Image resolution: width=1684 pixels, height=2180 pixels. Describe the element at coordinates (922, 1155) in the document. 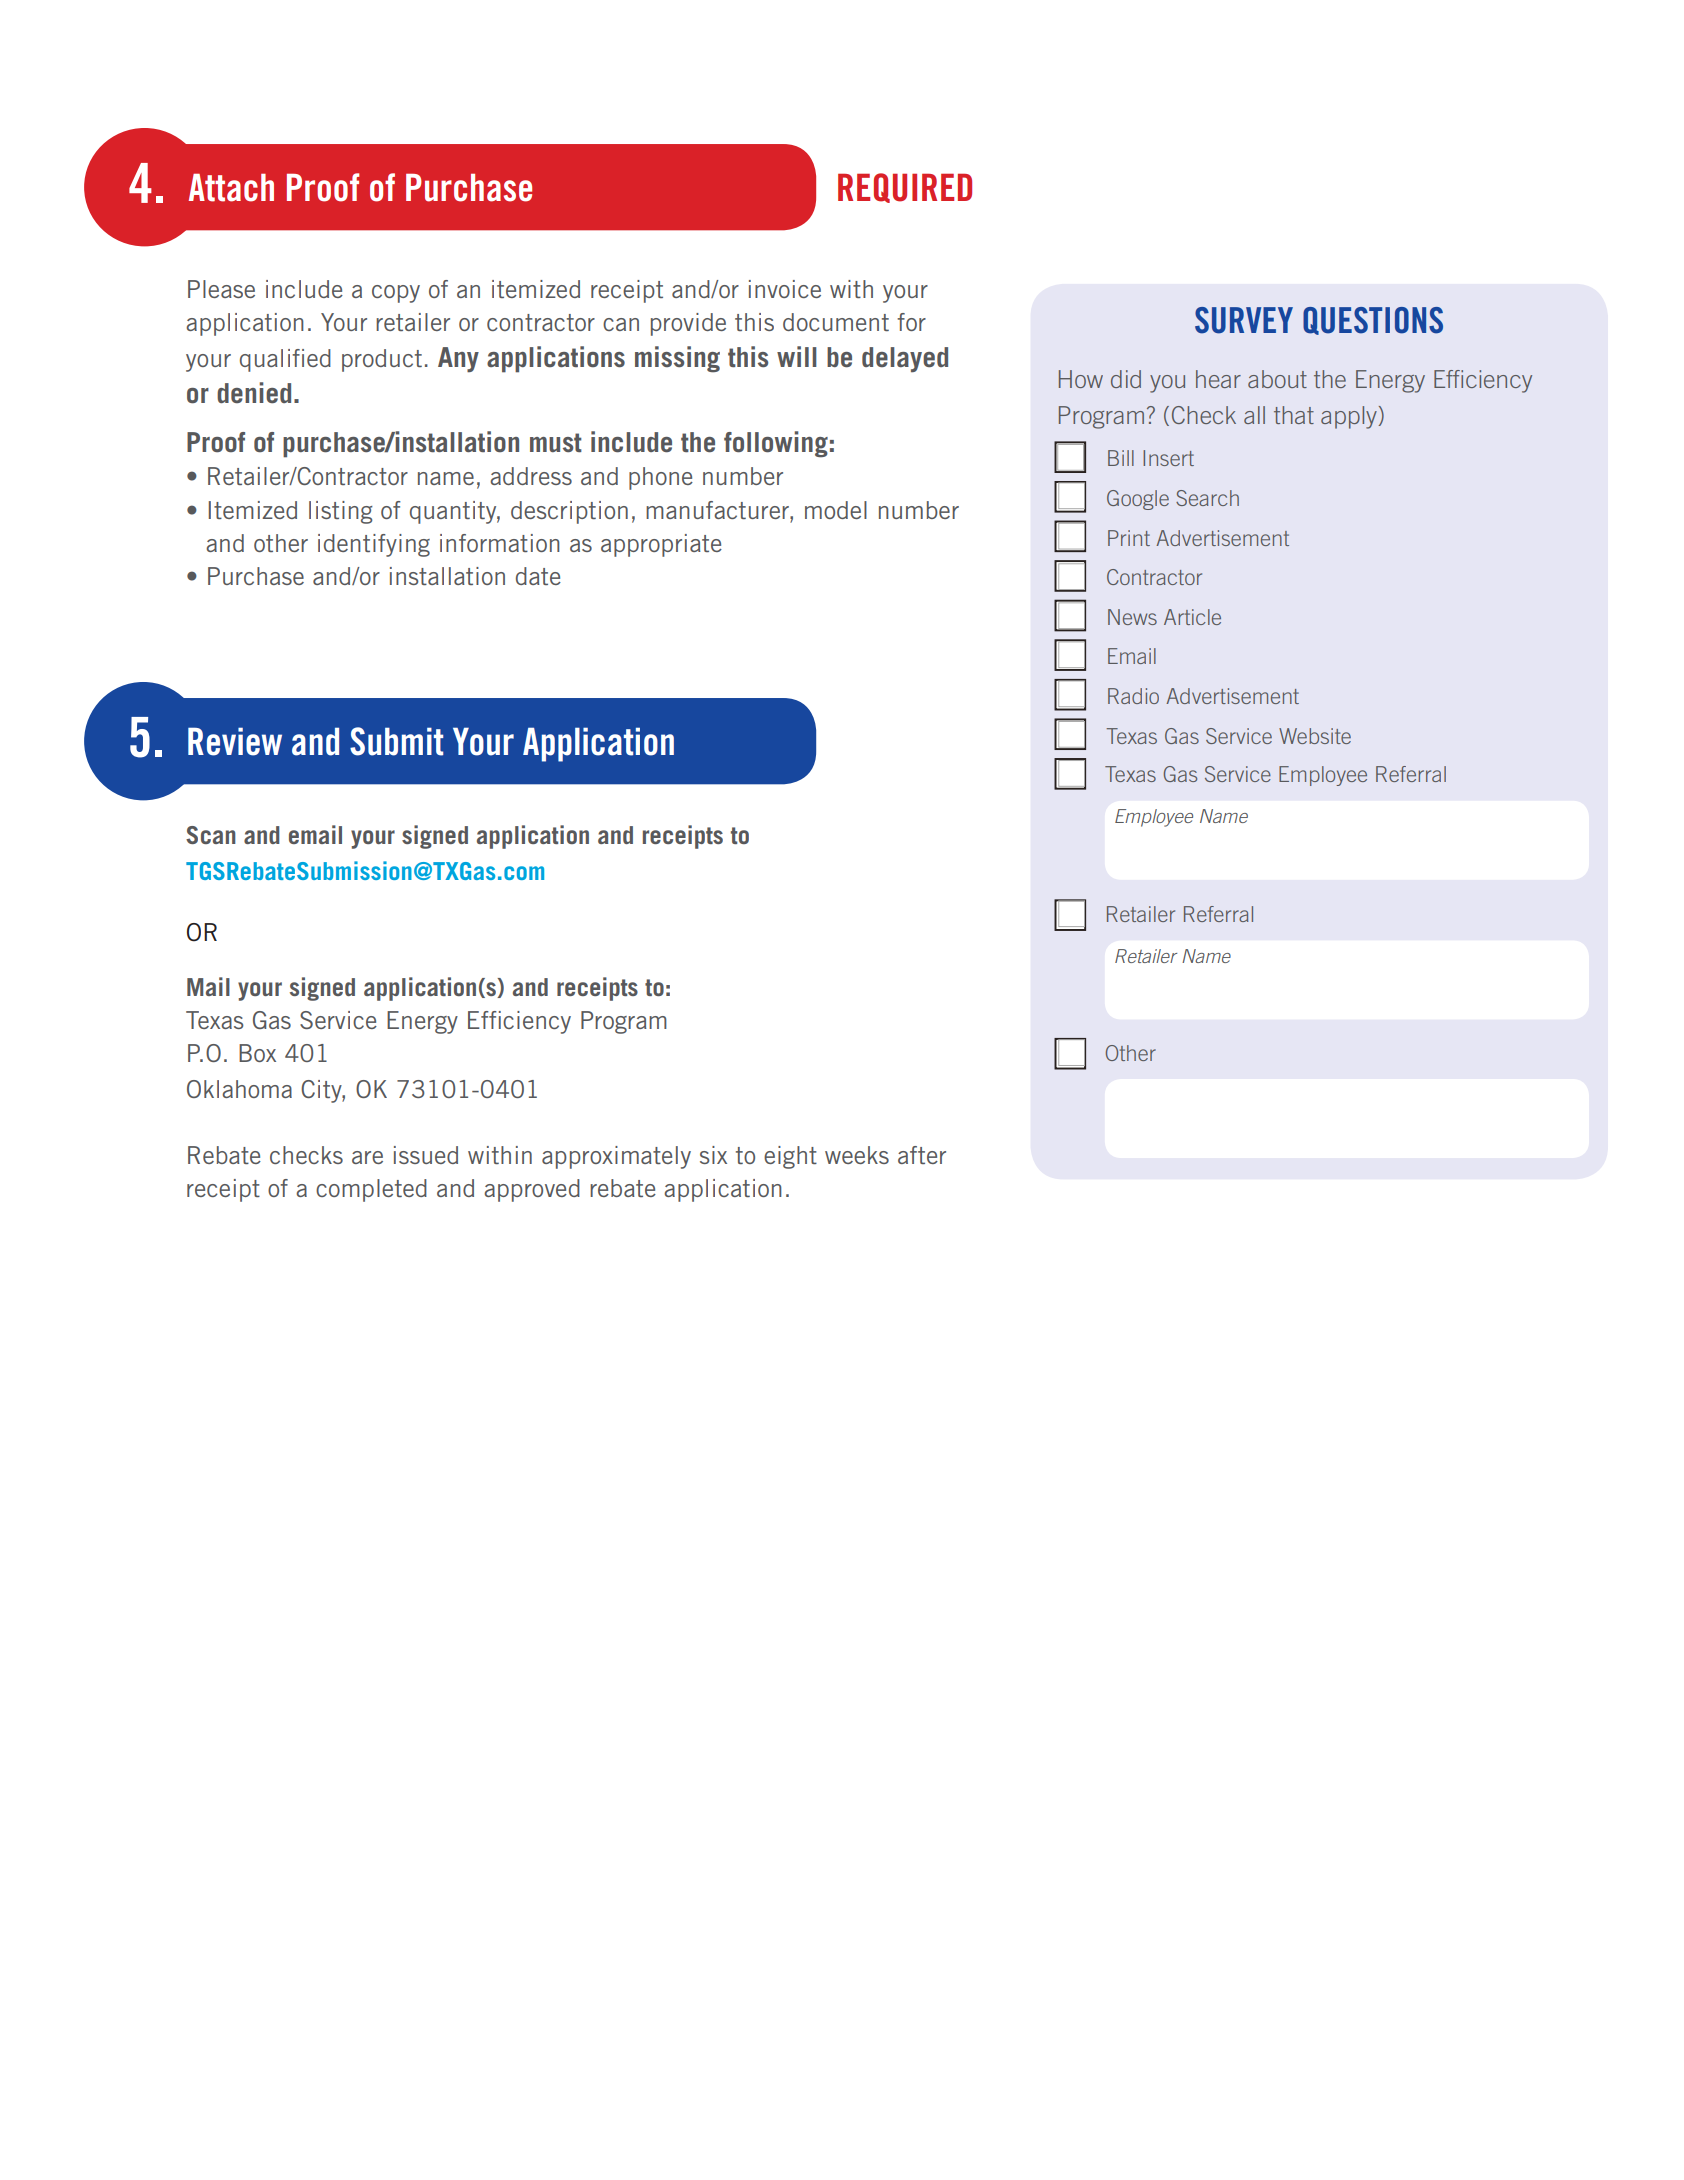

I see `after` at that location.
